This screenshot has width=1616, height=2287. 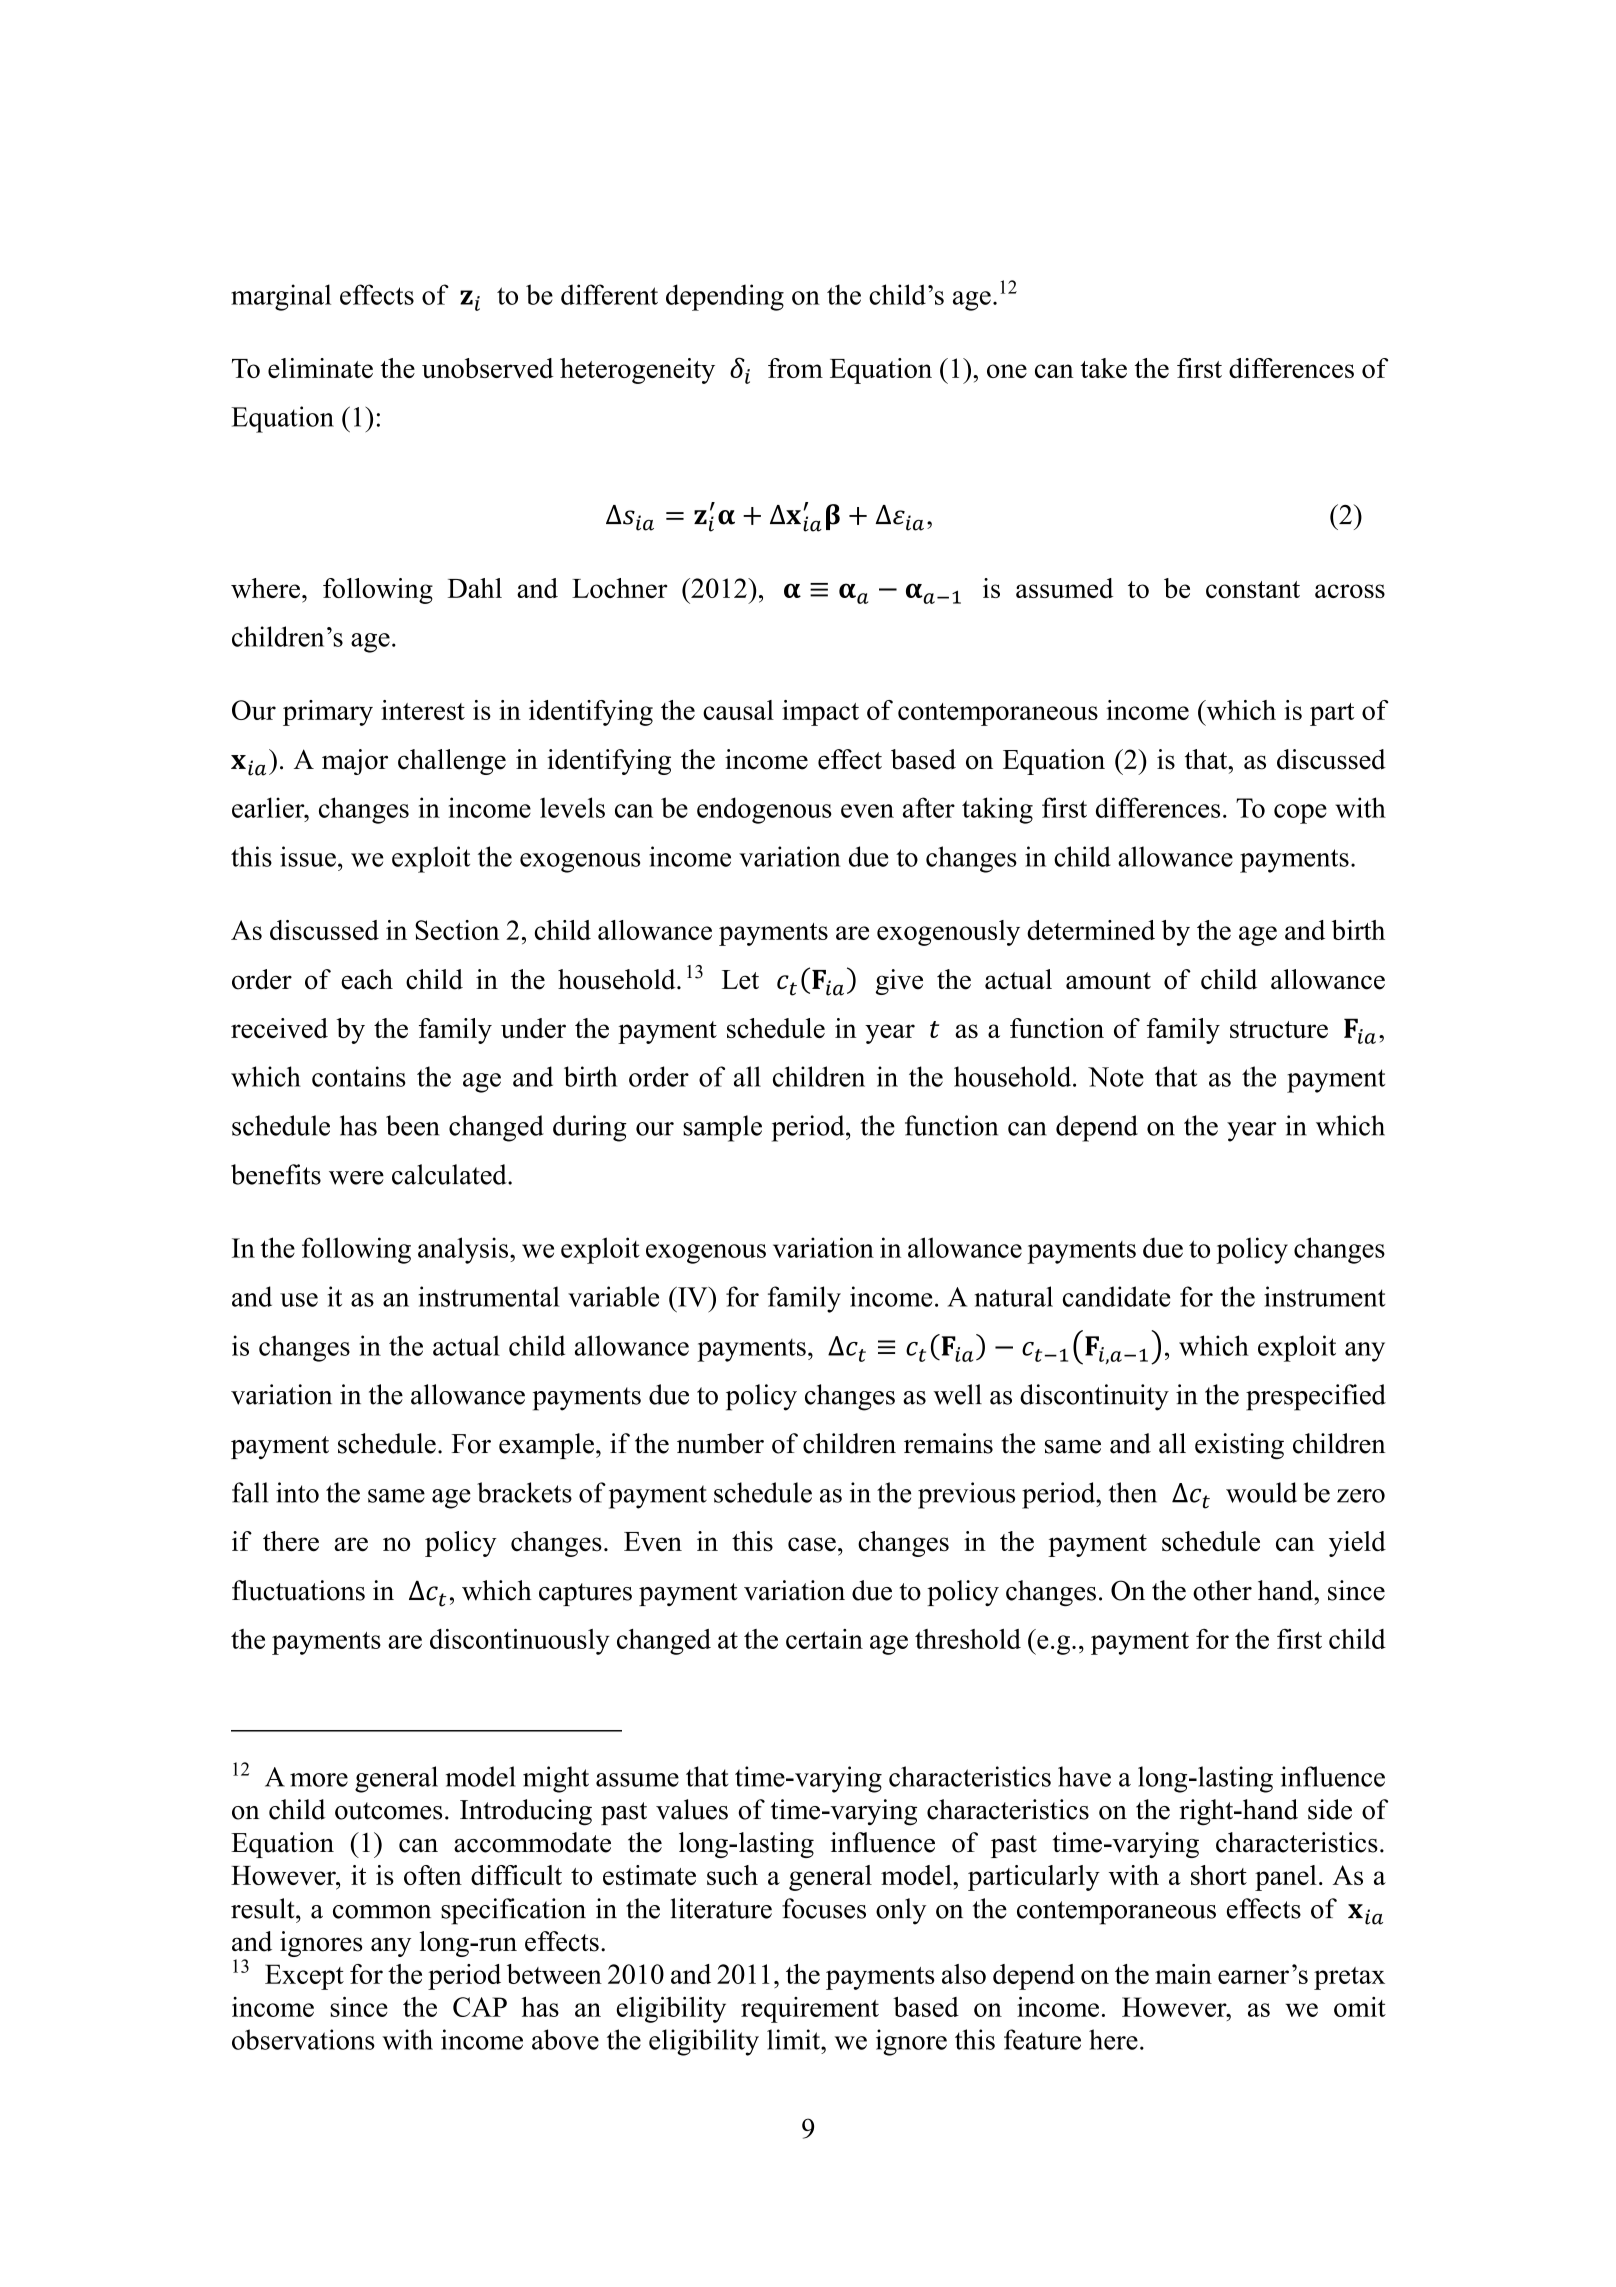 I want to click on cope, so click(x=1300, y=814).
